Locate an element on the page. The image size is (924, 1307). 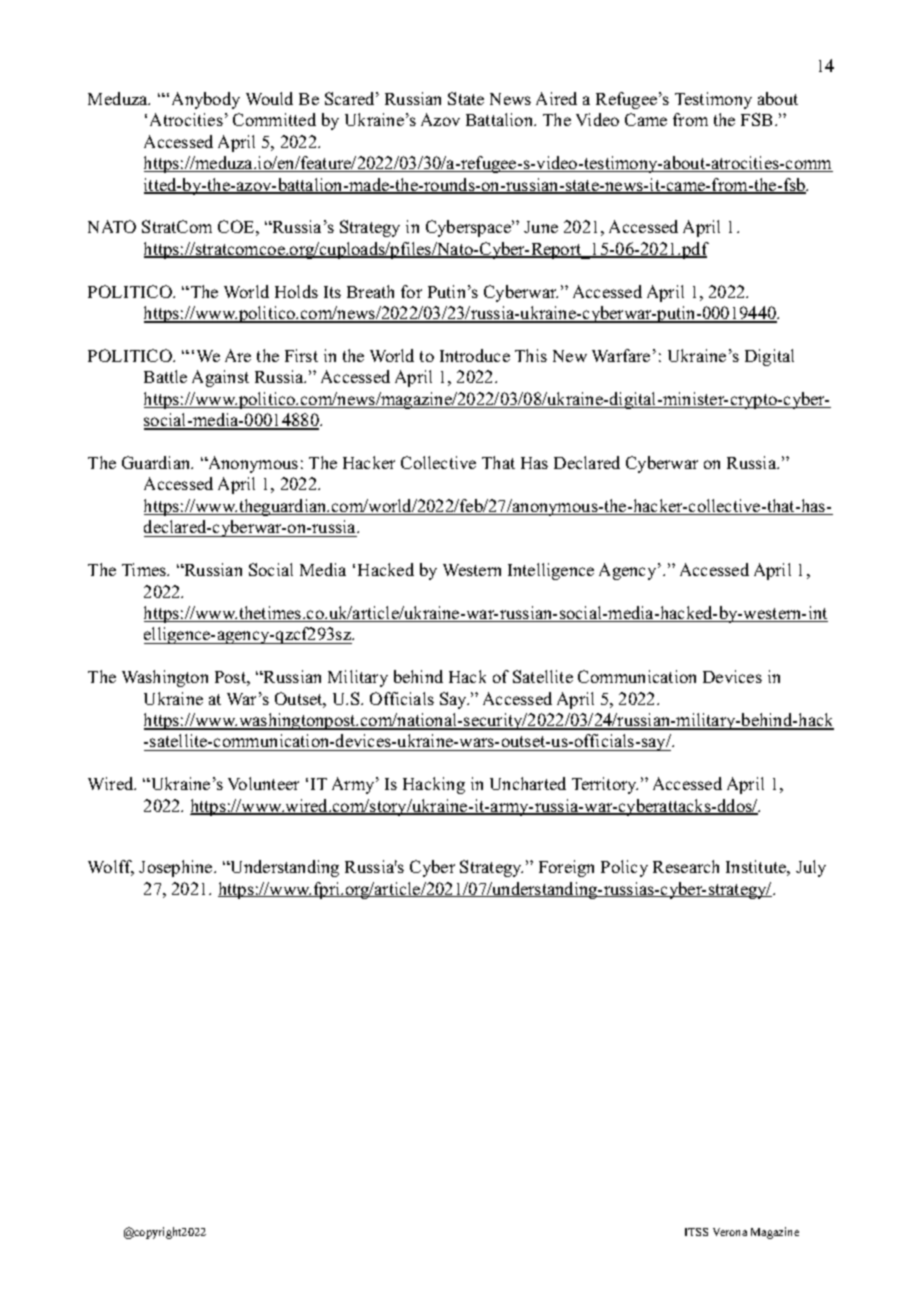
Foreign is located at coordinates (566, 868).
